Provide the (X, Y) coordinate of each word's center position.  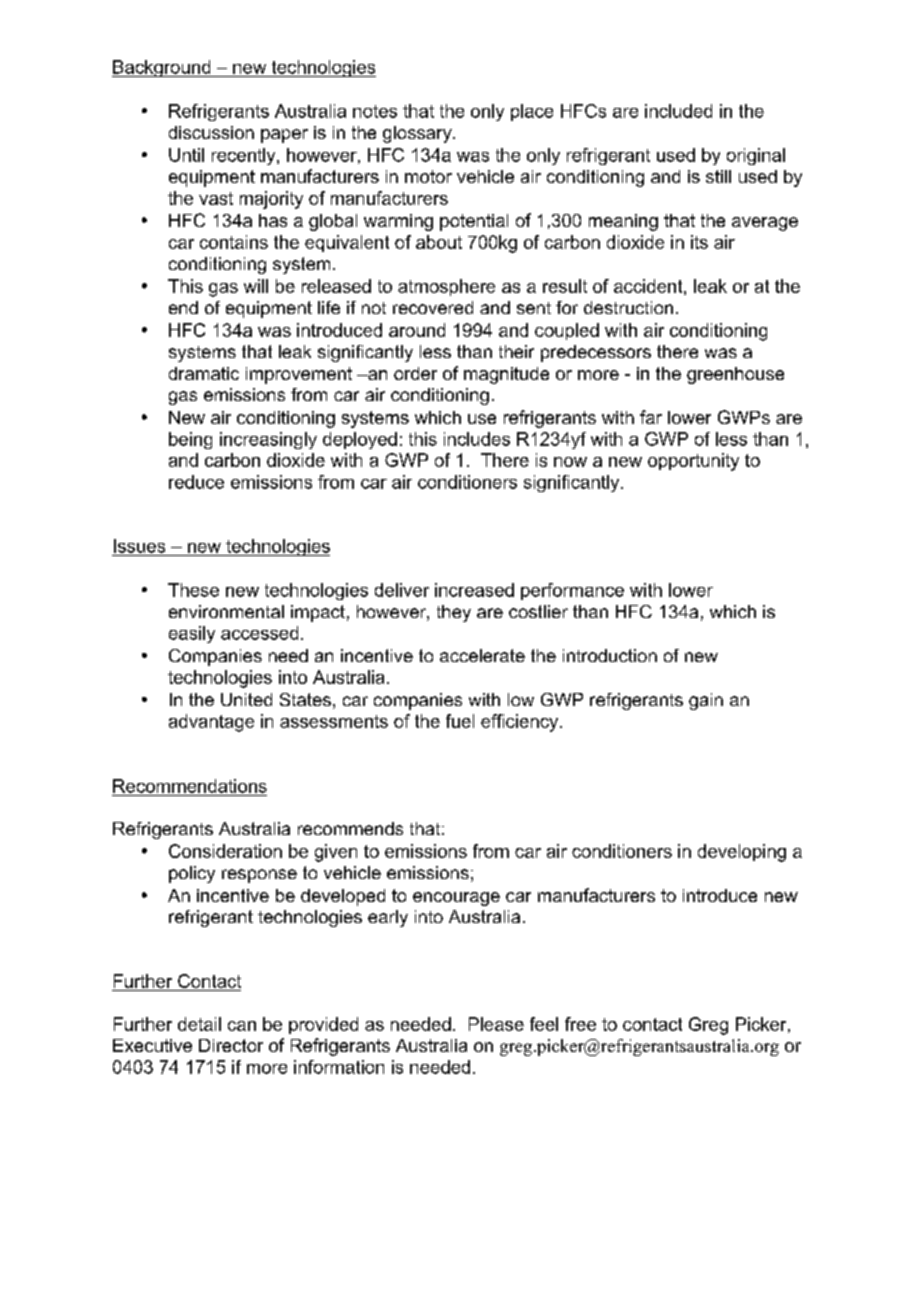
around (417, 330)
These (193, 590)
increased (474, 590)
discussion (211, 132)
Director (231, 1045)
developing (742, 853)
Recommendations (190, 786)
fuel (460, 721)
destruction (628, 307)
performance (572, 591)
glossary (418, 134)
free (580, 1024)
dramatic (204, 373)
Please (496, 1024)
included (678, 111)
